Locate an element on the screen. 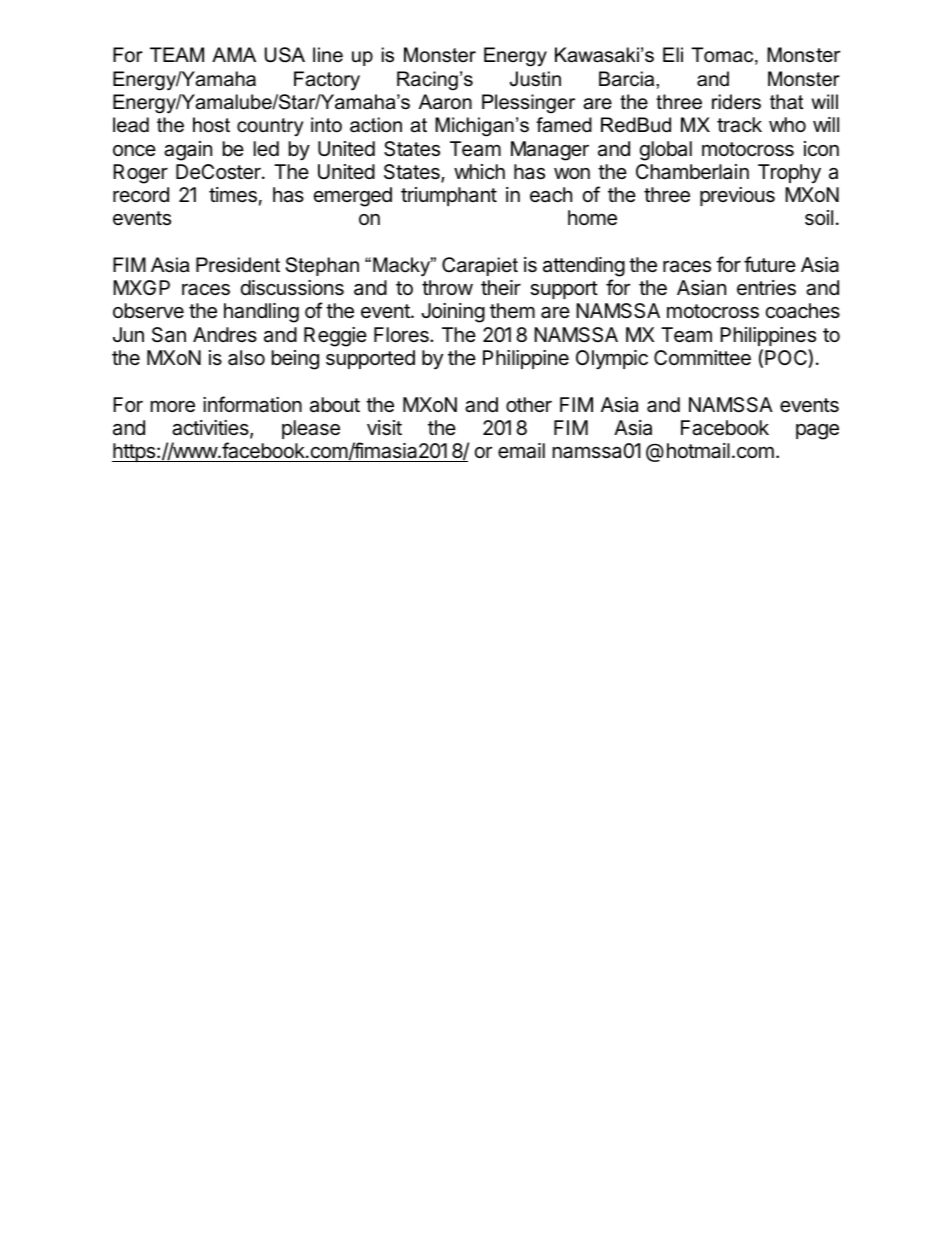  triumphant is located at coordinates (449, 196).
